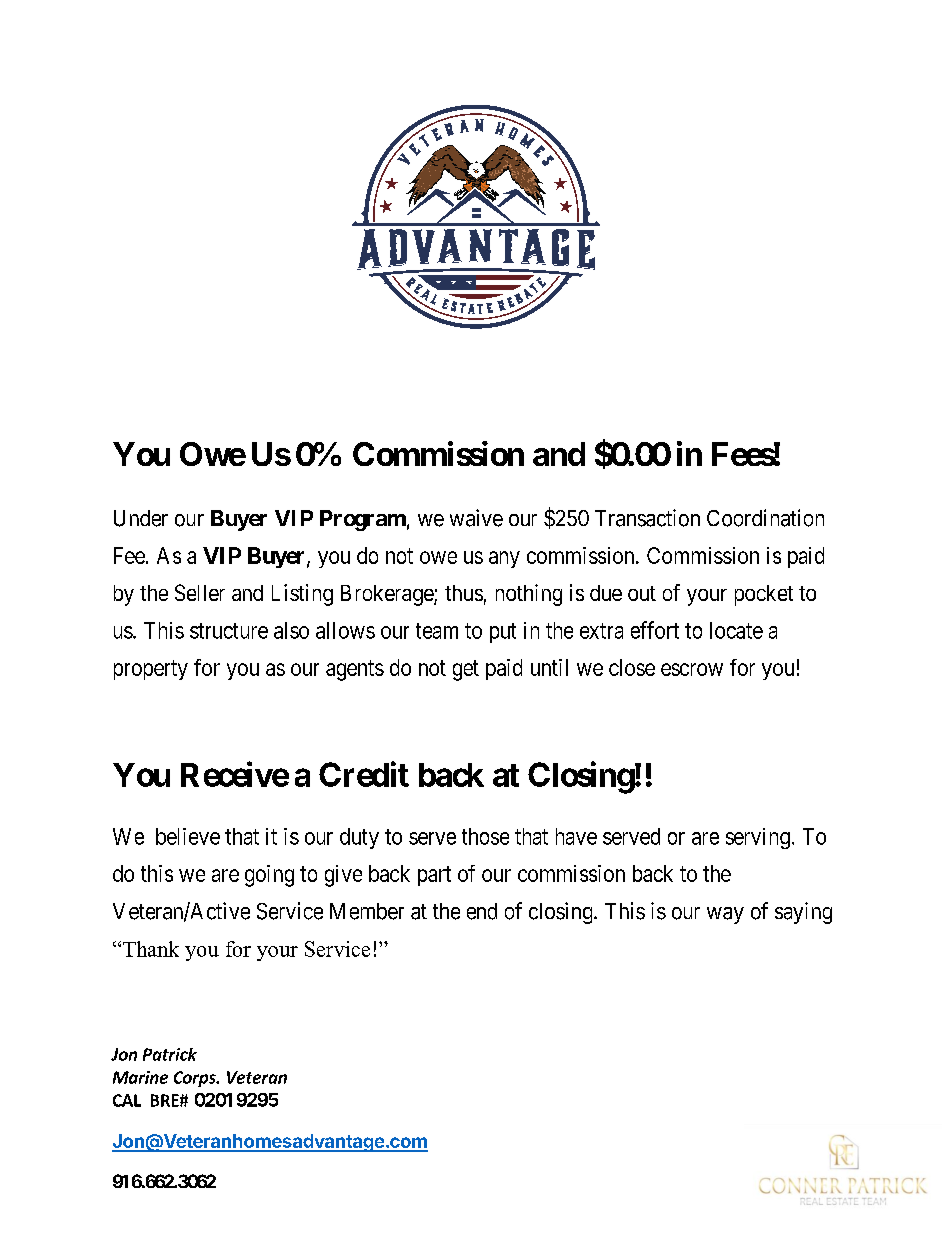 This screenshot has width=952, height=1233. What do you see at coordinates (151, 949) in the screenshot?
I see `Thank` at bounding box center [151, 949].
